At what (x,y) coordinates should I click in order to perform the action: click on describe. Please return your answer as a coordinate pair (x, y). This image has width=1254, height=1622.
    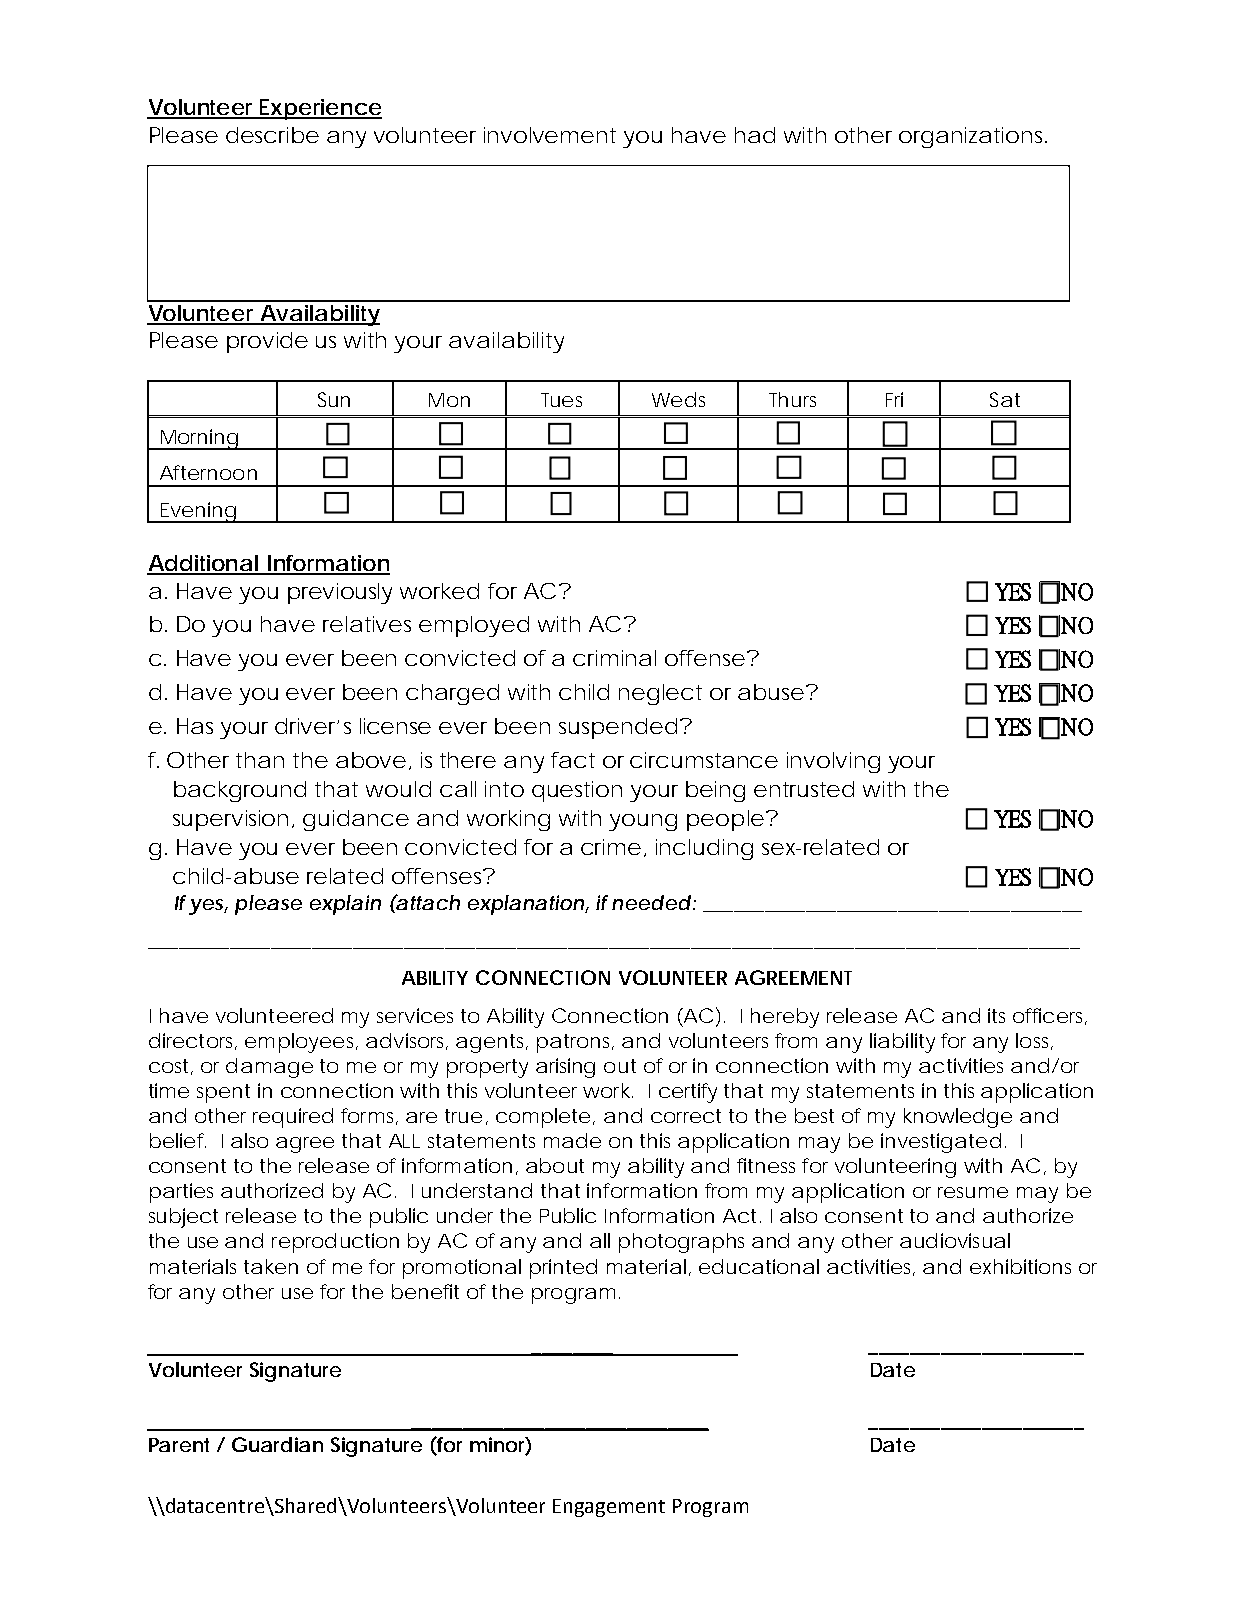
    Looking at the image, I should click on (272, 135).
